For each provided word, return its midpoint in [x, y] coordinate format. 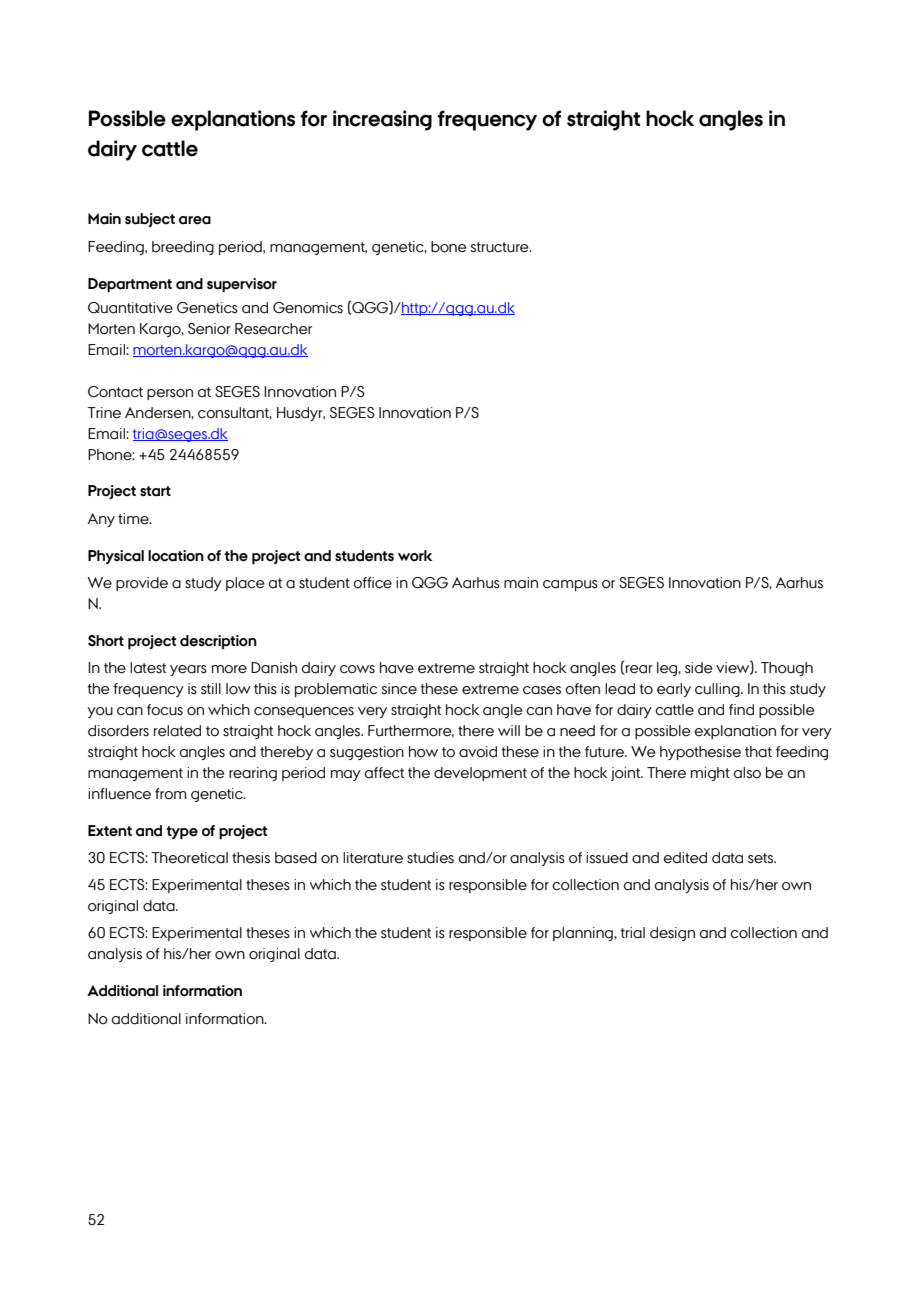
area [195, 220]
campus [570, 585]
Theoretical [189, 858]
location [176, 556]
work [415, 556]
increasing [382, 120]
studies [430, 858]
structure [501, 247]
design [672, 934]
